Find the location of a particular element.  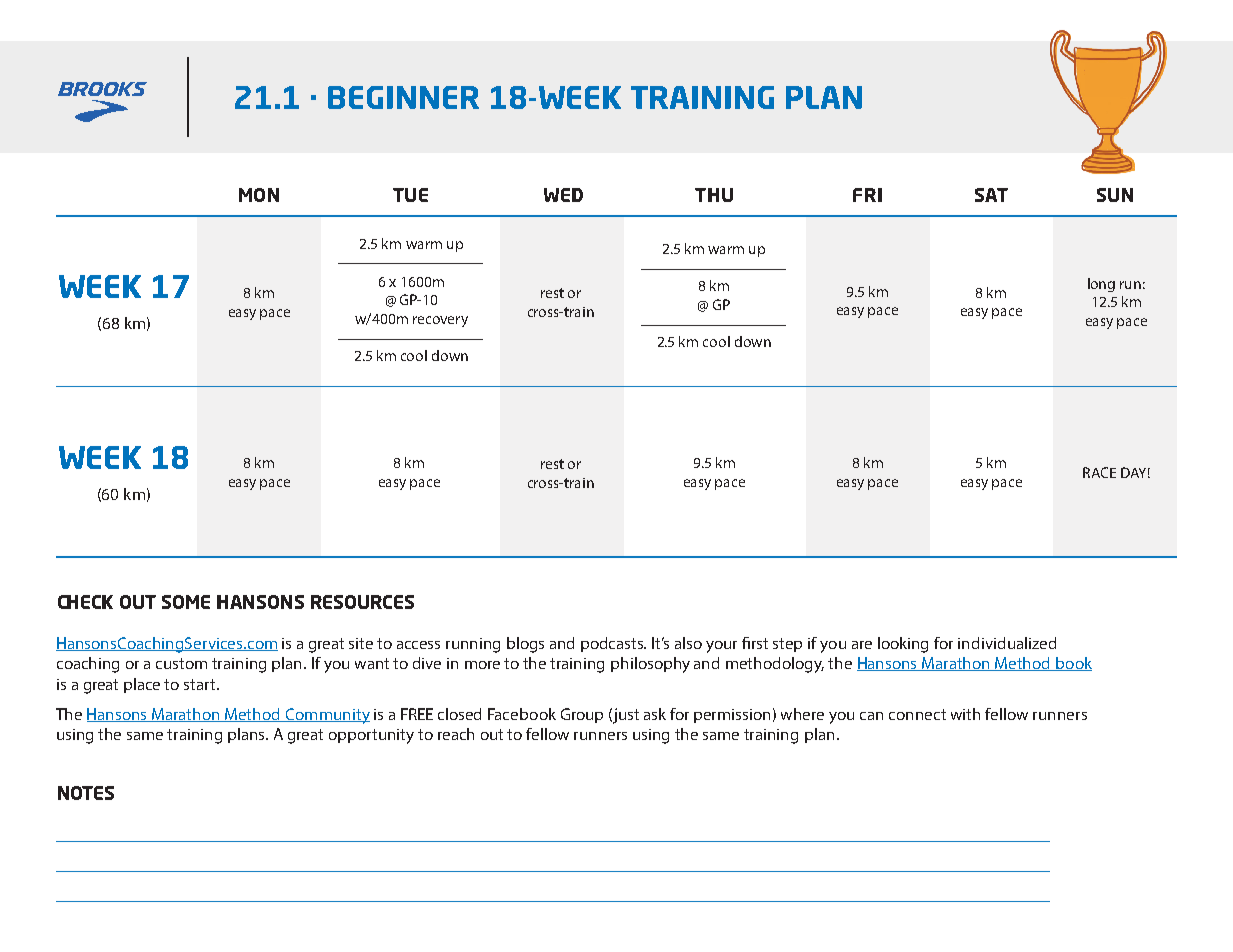

looking is located at coordinates (903, 645).
